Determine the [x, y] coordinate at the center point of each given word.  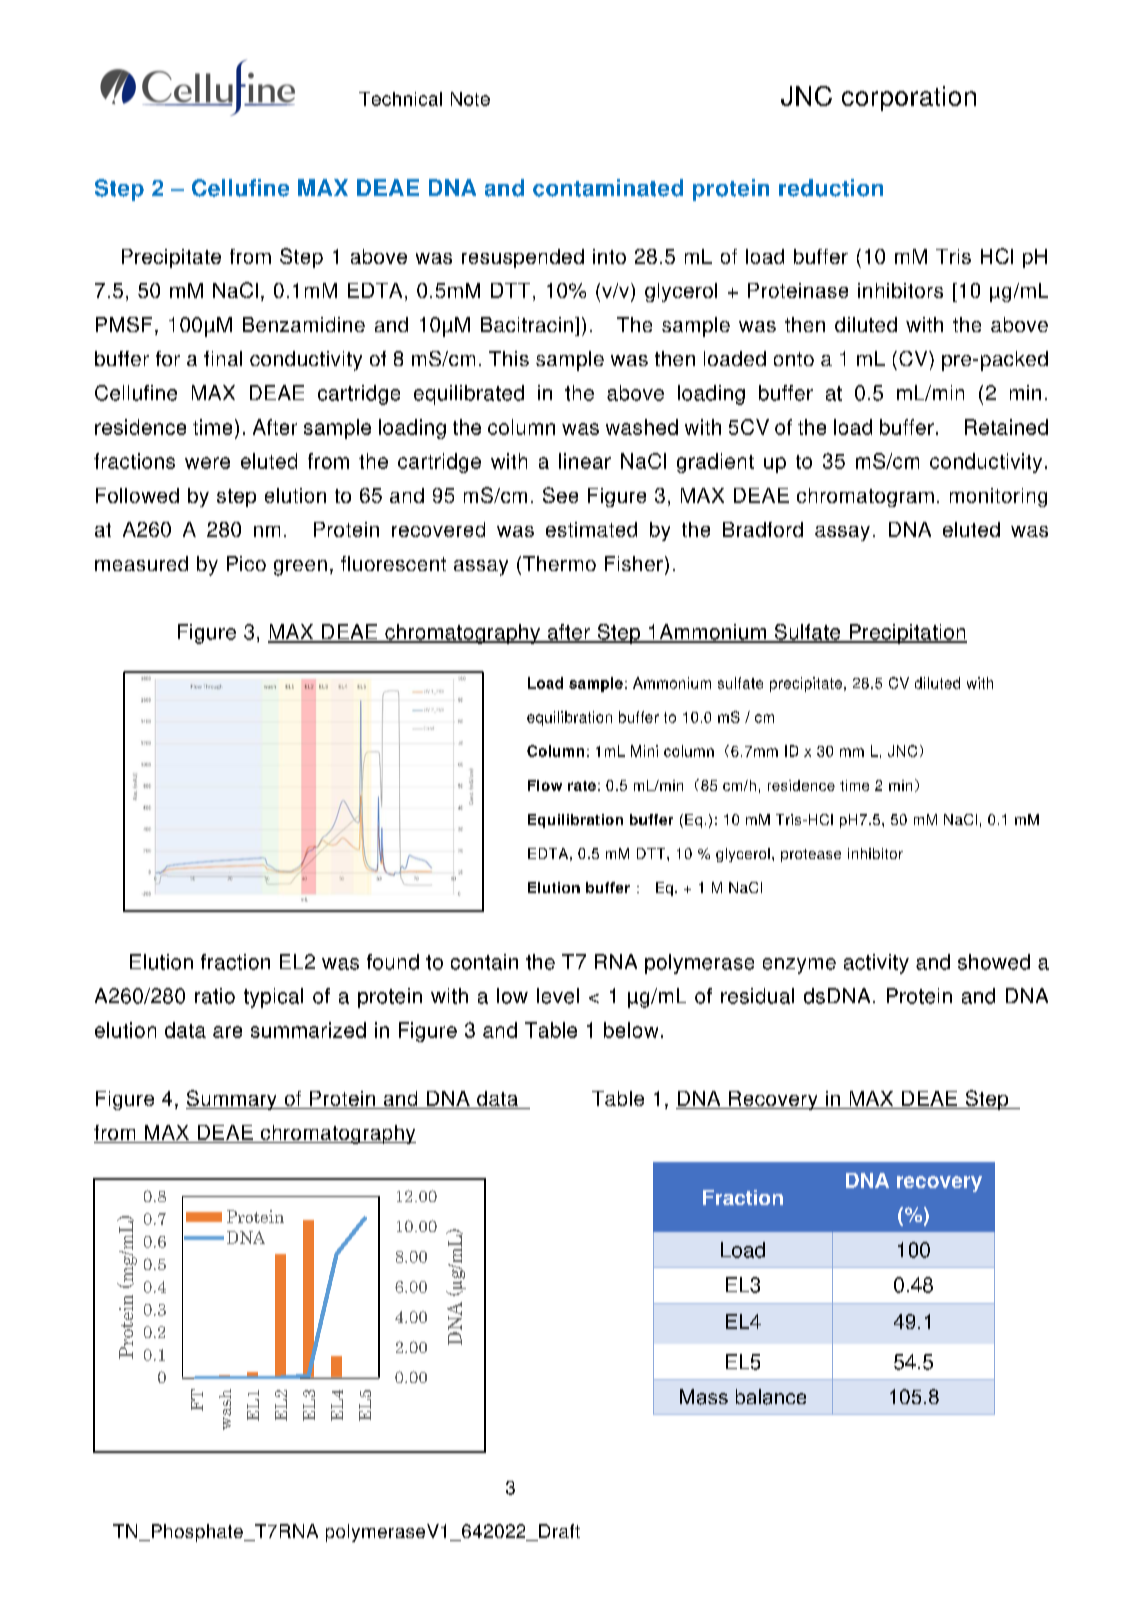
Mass [704, 1397]
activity [876, 964]
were [207, 463]
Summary [232, 1100]
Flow [545, 785]
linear [585, 461]
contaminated [608, 188]
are [227, 1032]
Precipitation [907, 634]
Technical [400, 99]
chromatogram [865, 497]
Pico [246, 563]
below [631, 1030]
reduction [831, 188]
